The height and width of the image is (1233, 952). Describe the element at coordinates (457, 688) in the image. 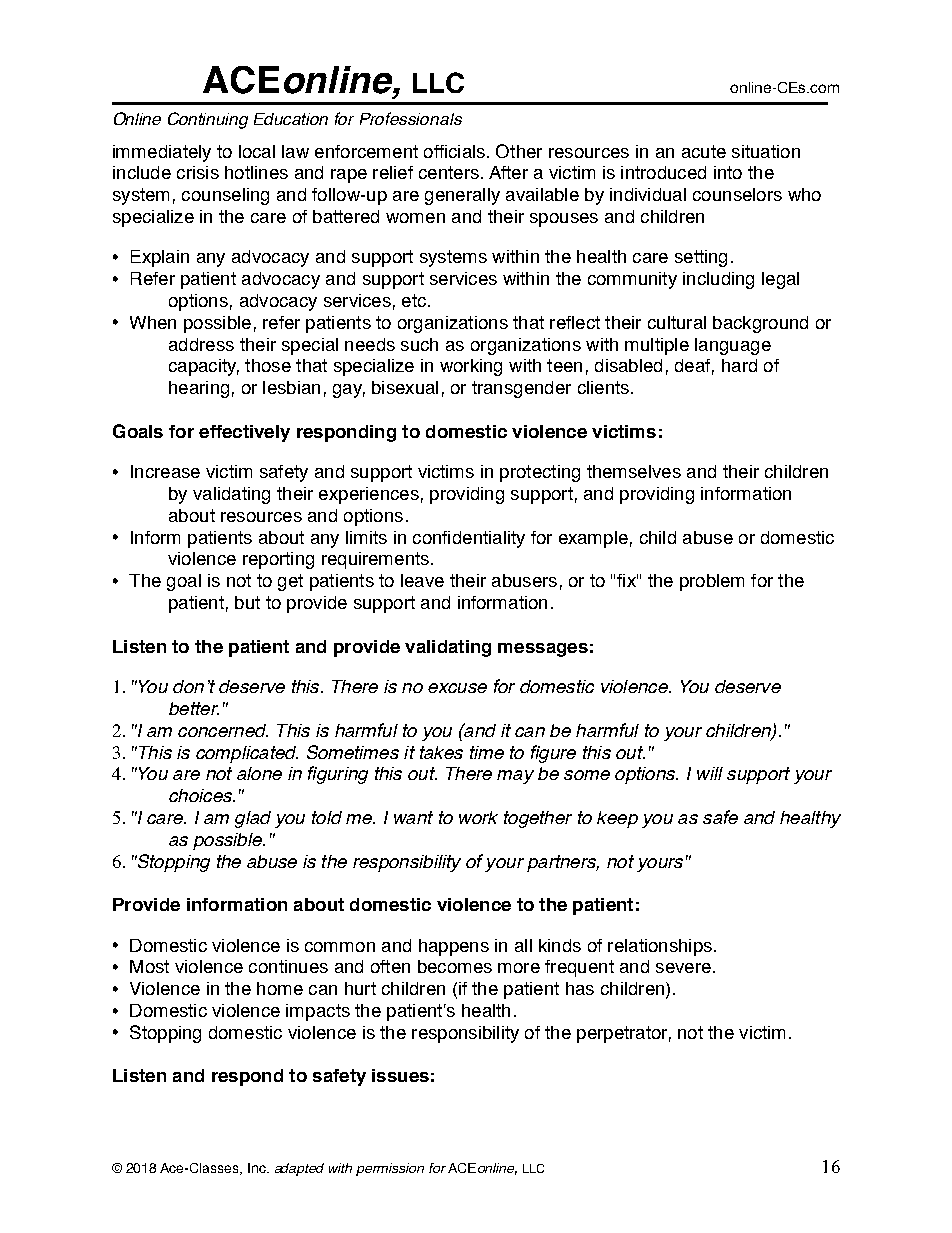

I see `excuse` at that location.
